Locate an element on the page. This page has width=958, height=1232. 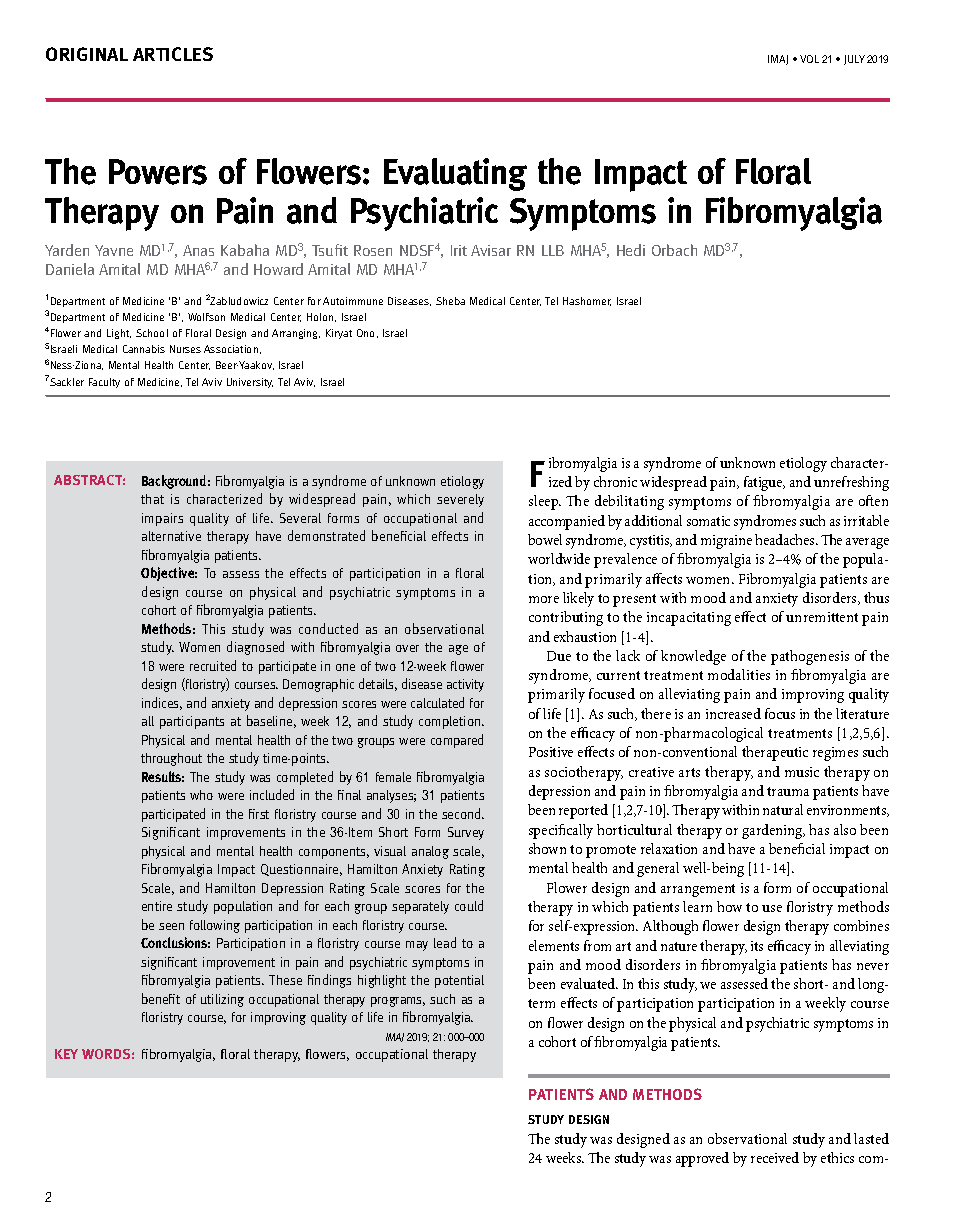
fatigue is located at coordinates (764, 483).
